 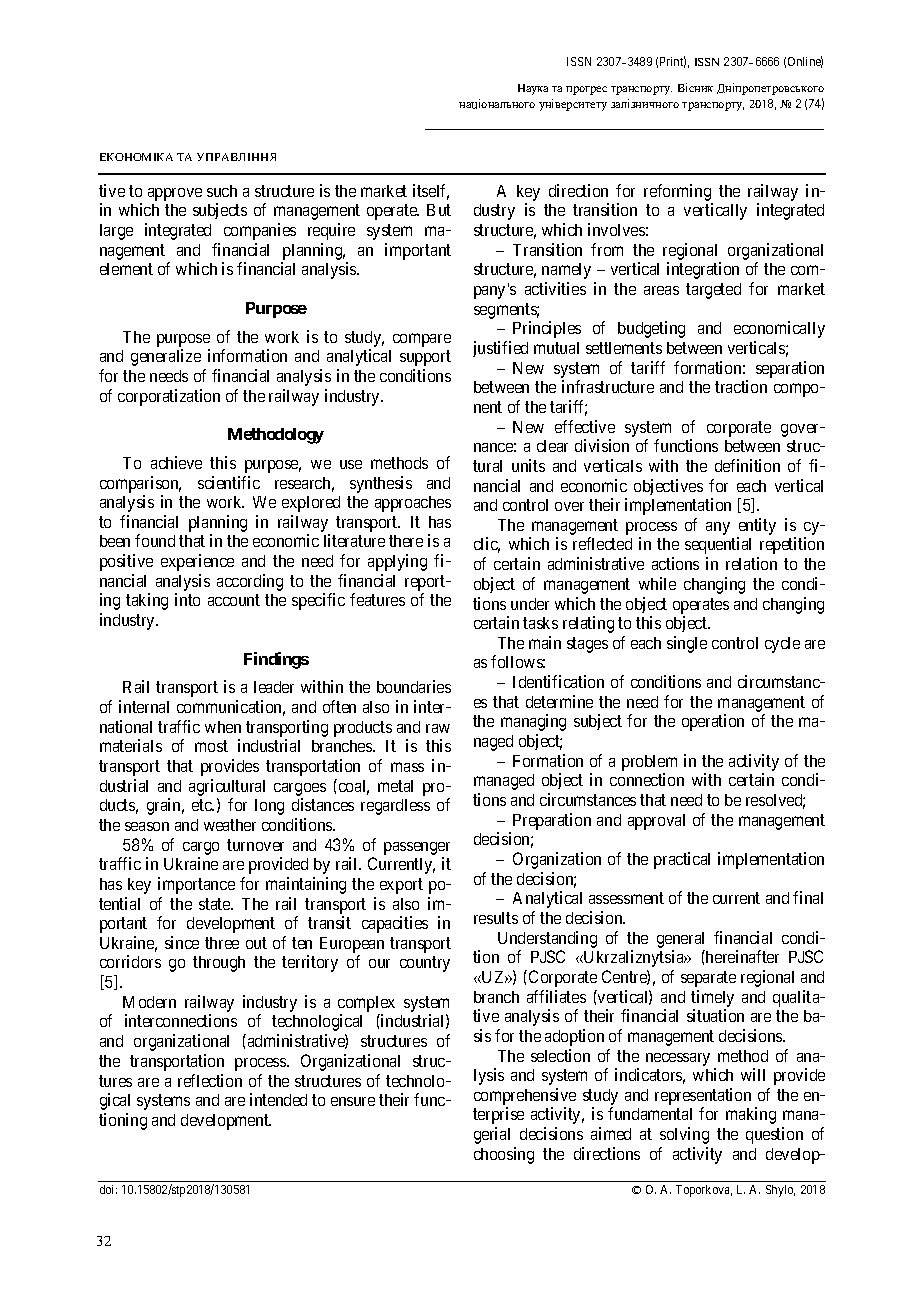 What do you see at coordinates (278, 1099) in the screenshot?
I see `intended` at bounding box center [278, 1099].
